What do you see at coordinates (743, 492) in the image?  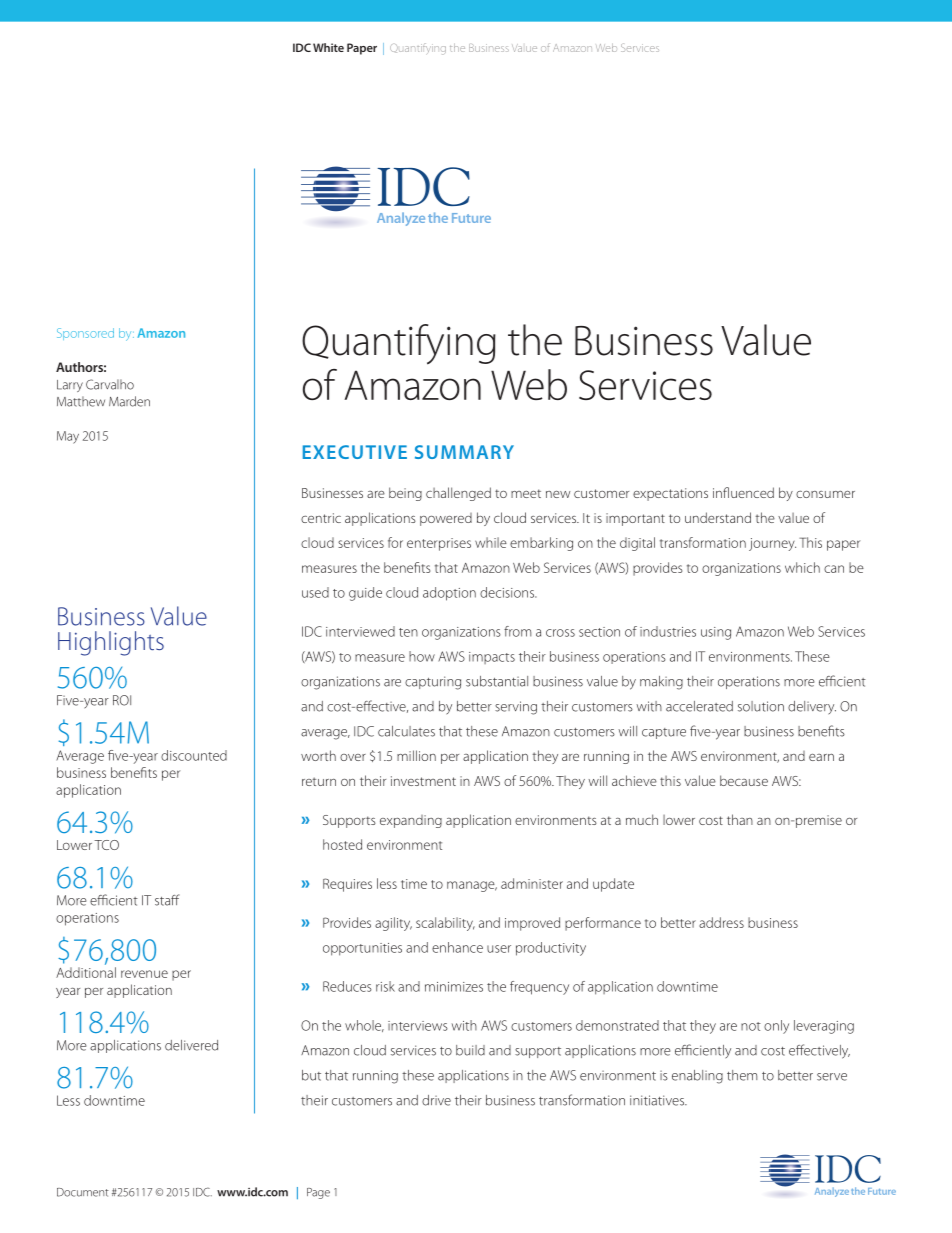 I see `influenced` at bounding box center [743, 492].
